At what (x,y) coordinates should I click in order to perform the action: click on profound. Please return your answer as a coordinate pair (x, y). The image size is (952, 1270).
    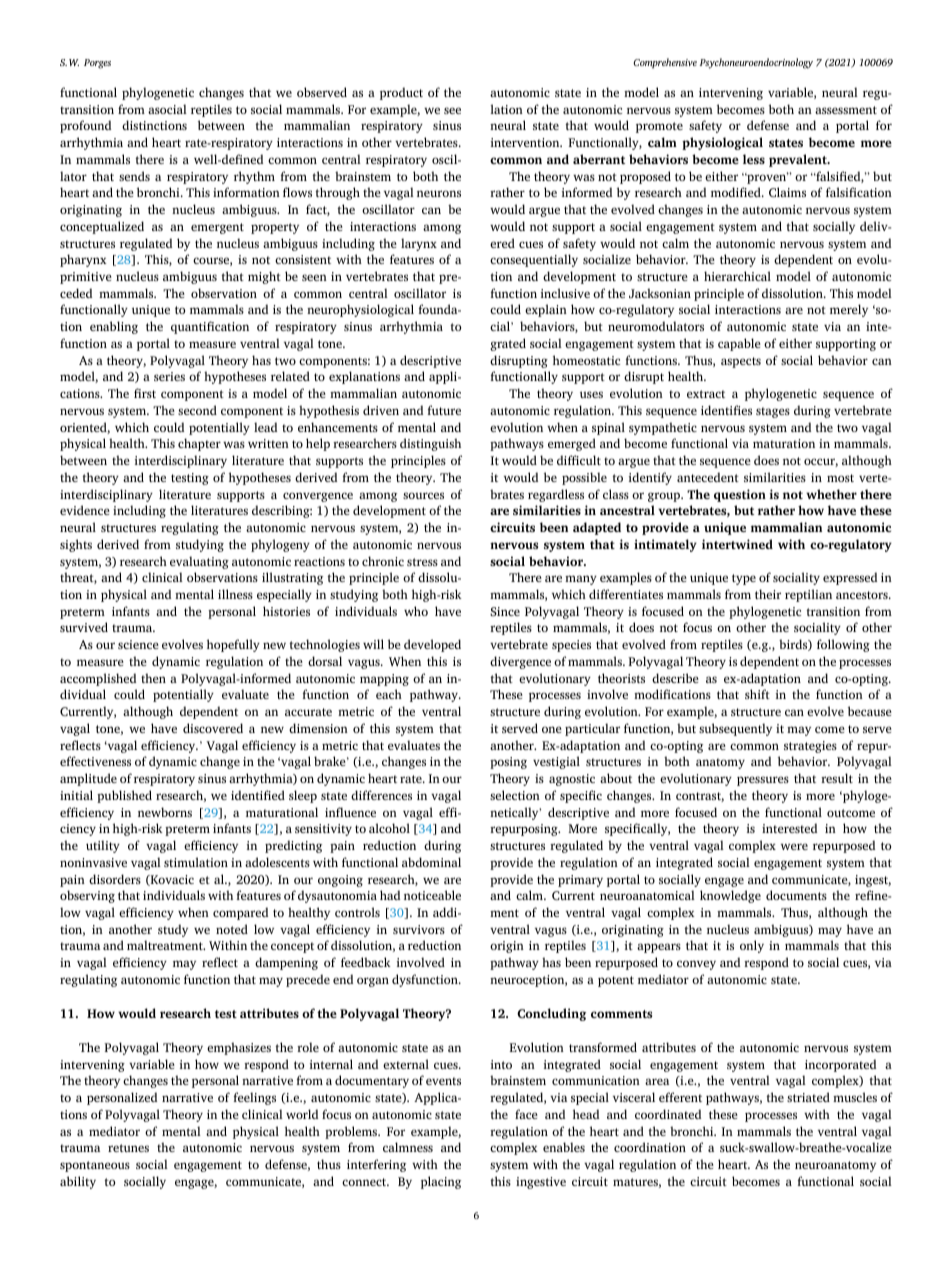
    Looking at the image, I should click on (85, 126).
